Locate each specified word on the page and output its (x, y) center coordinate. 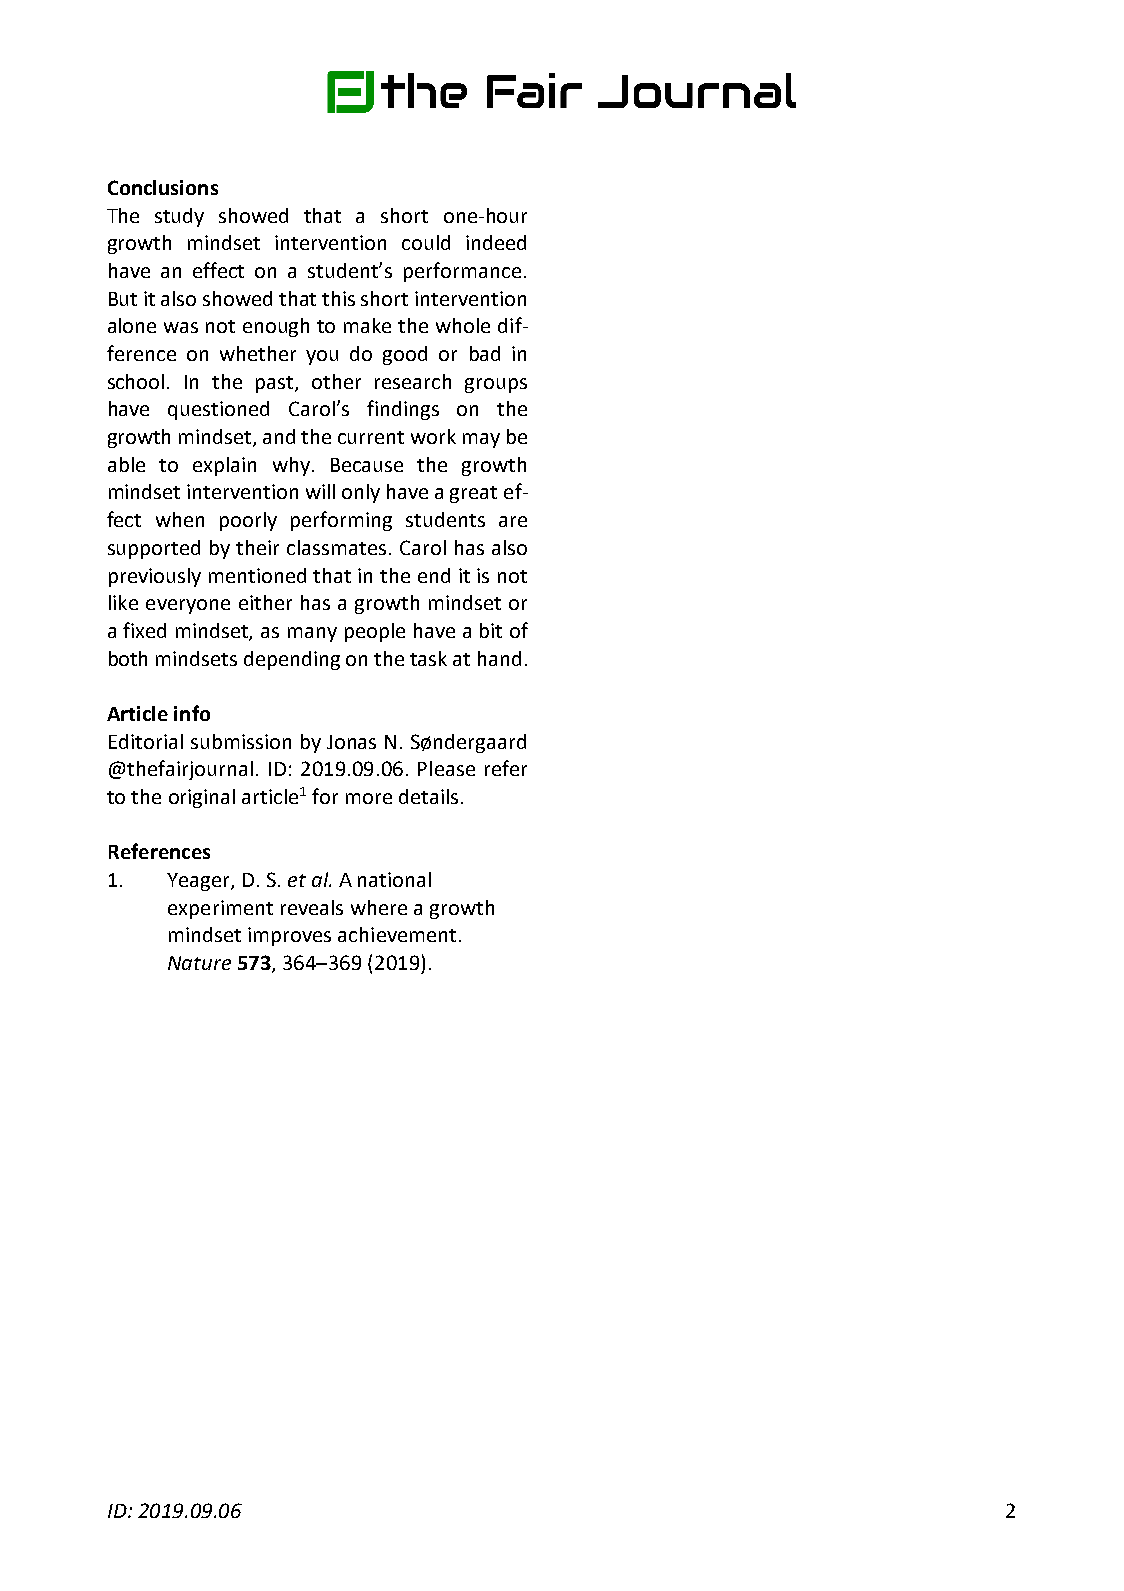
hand (499, 658)
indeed (496, 242)
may (481, 440)
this (338, 298)
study (179, 217)
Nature (199, 963)
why (291, 466)
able (126, 464)
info (192, 713)
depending (292, 660)
